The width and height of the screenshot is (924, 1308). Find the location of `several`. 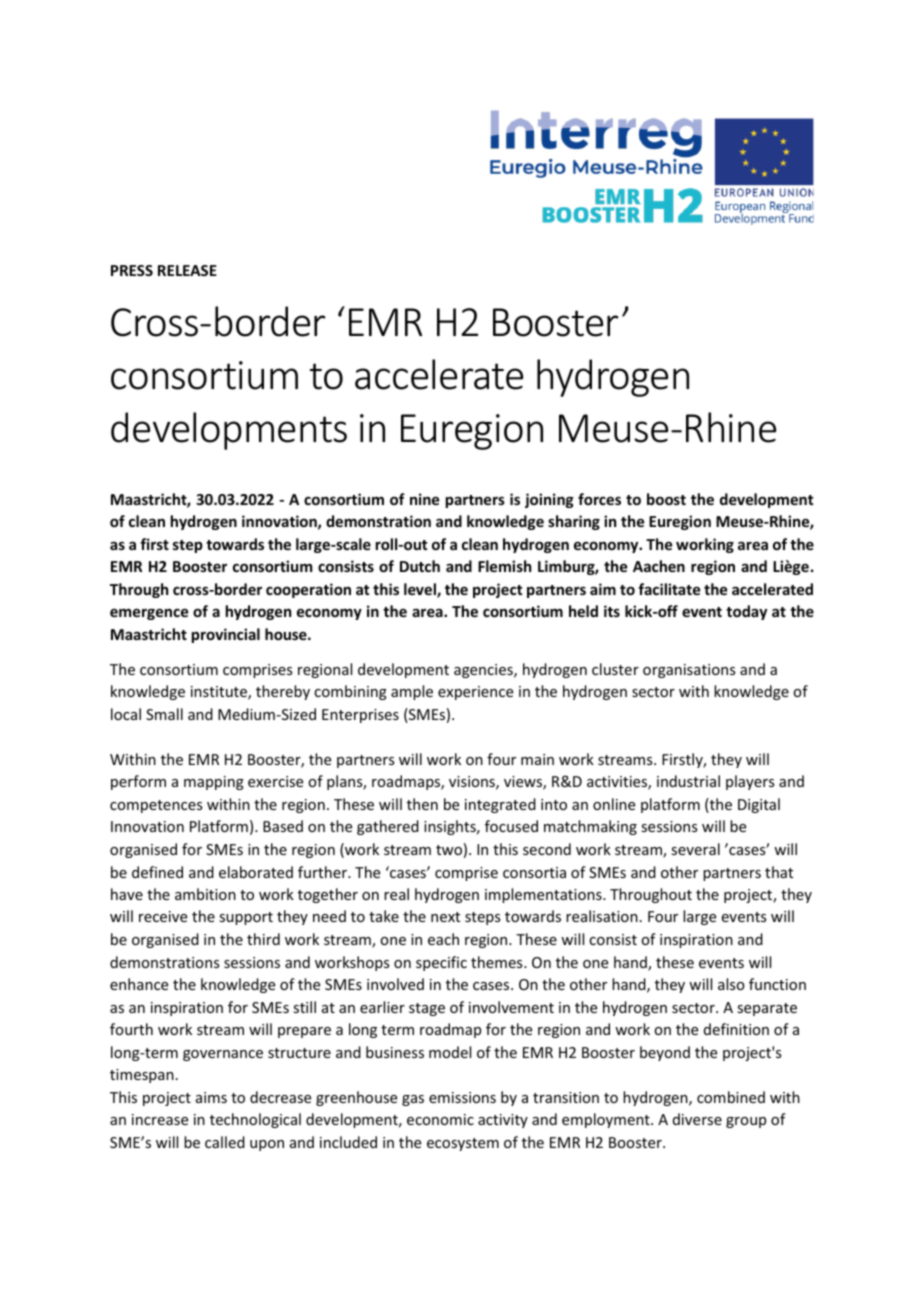

several is located at coordinates (695, 849).
